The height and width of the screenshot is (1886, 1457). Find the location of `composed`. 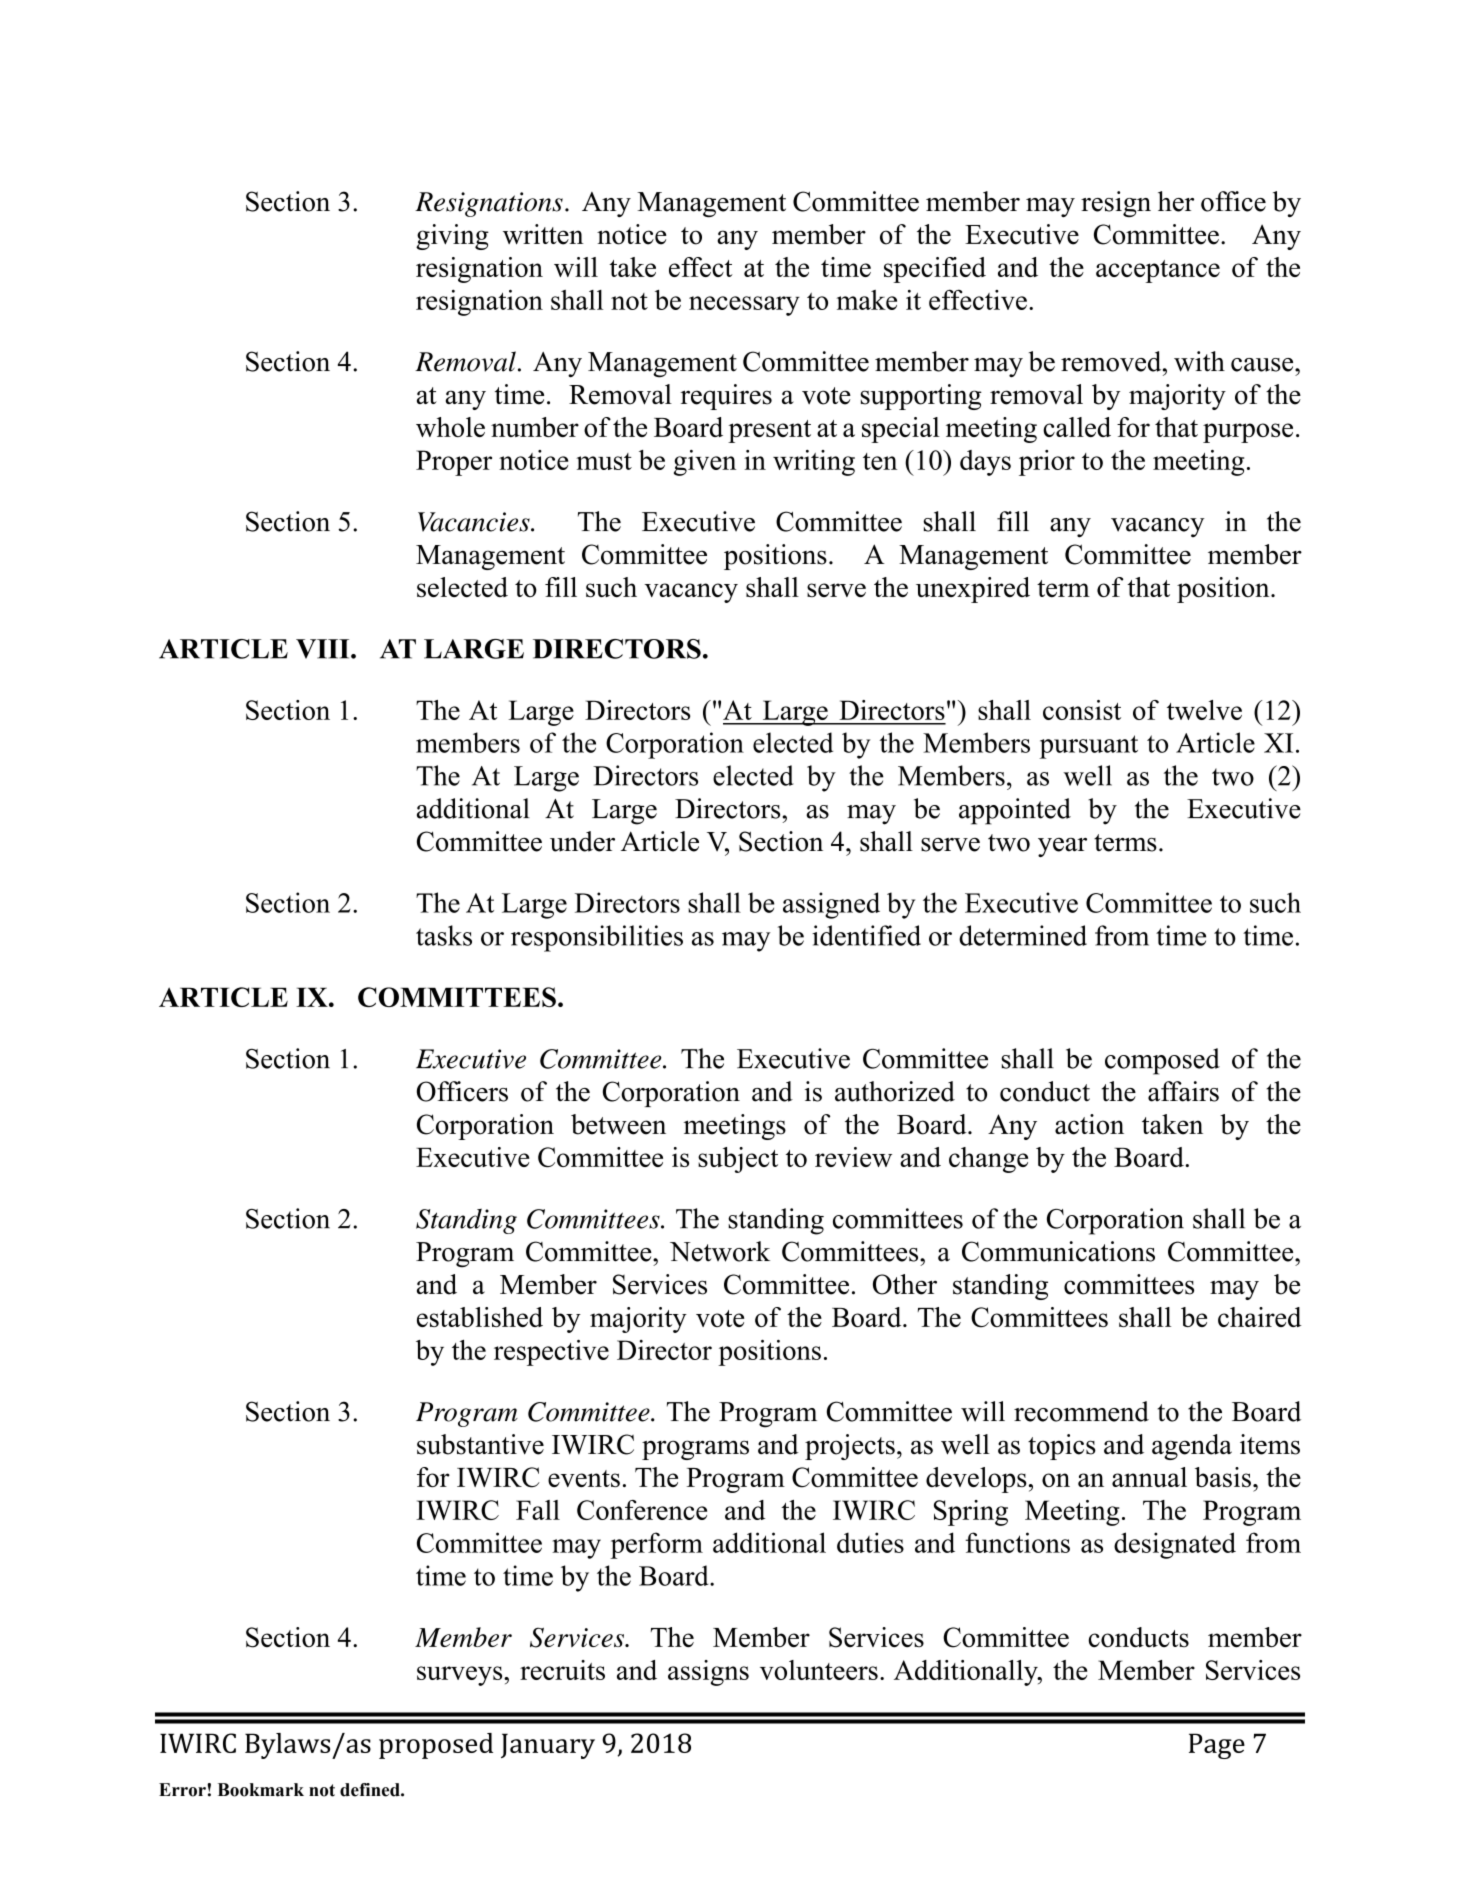

composed is located at coordinates (1162, 1061).
